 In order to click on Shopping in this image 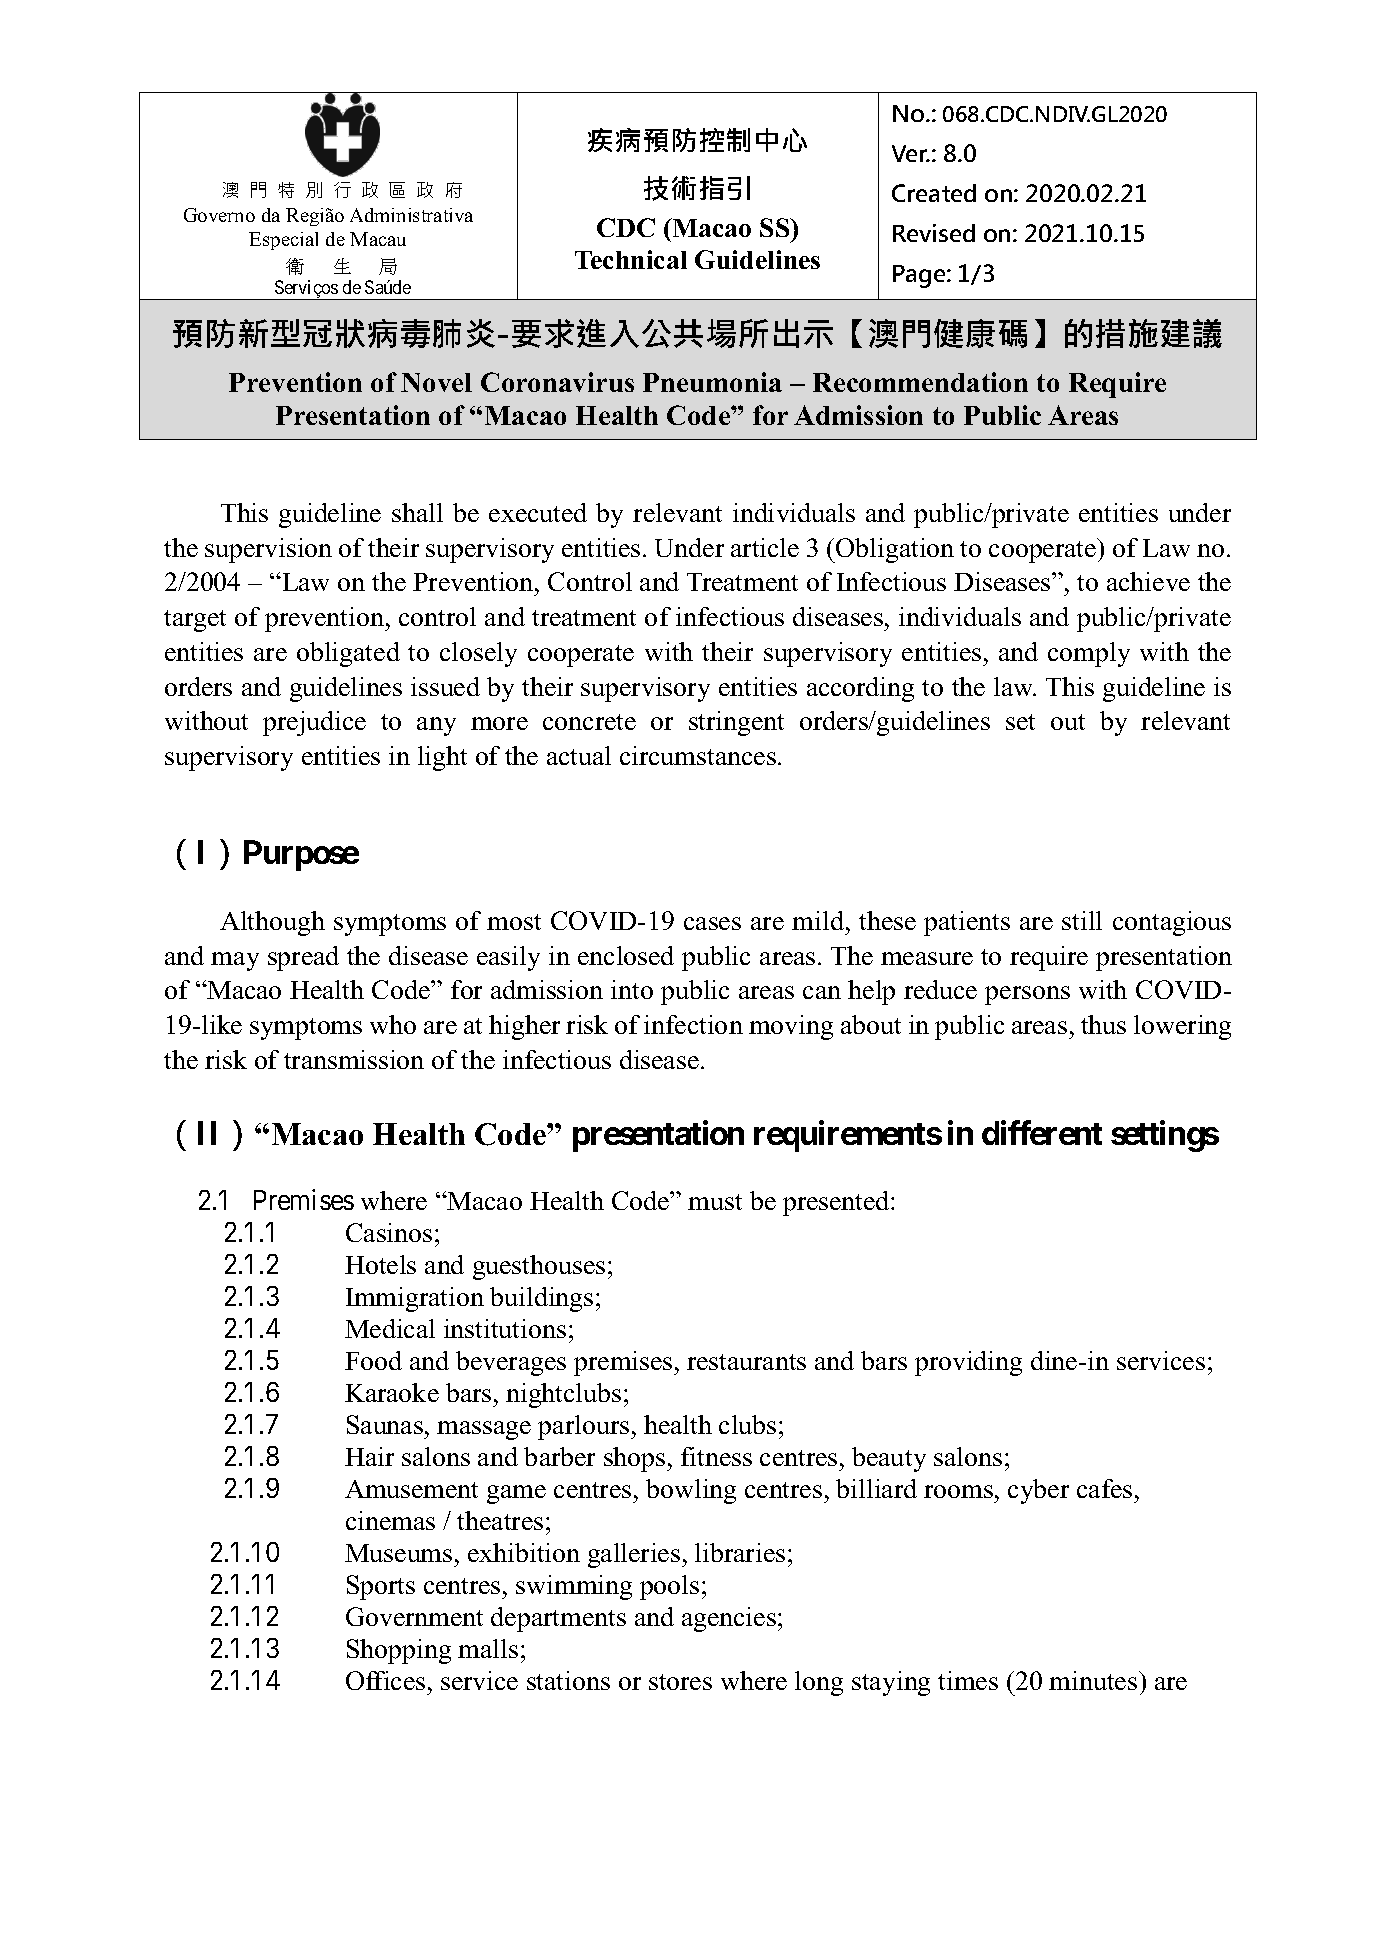, I will do `click(399, 1651)`.
